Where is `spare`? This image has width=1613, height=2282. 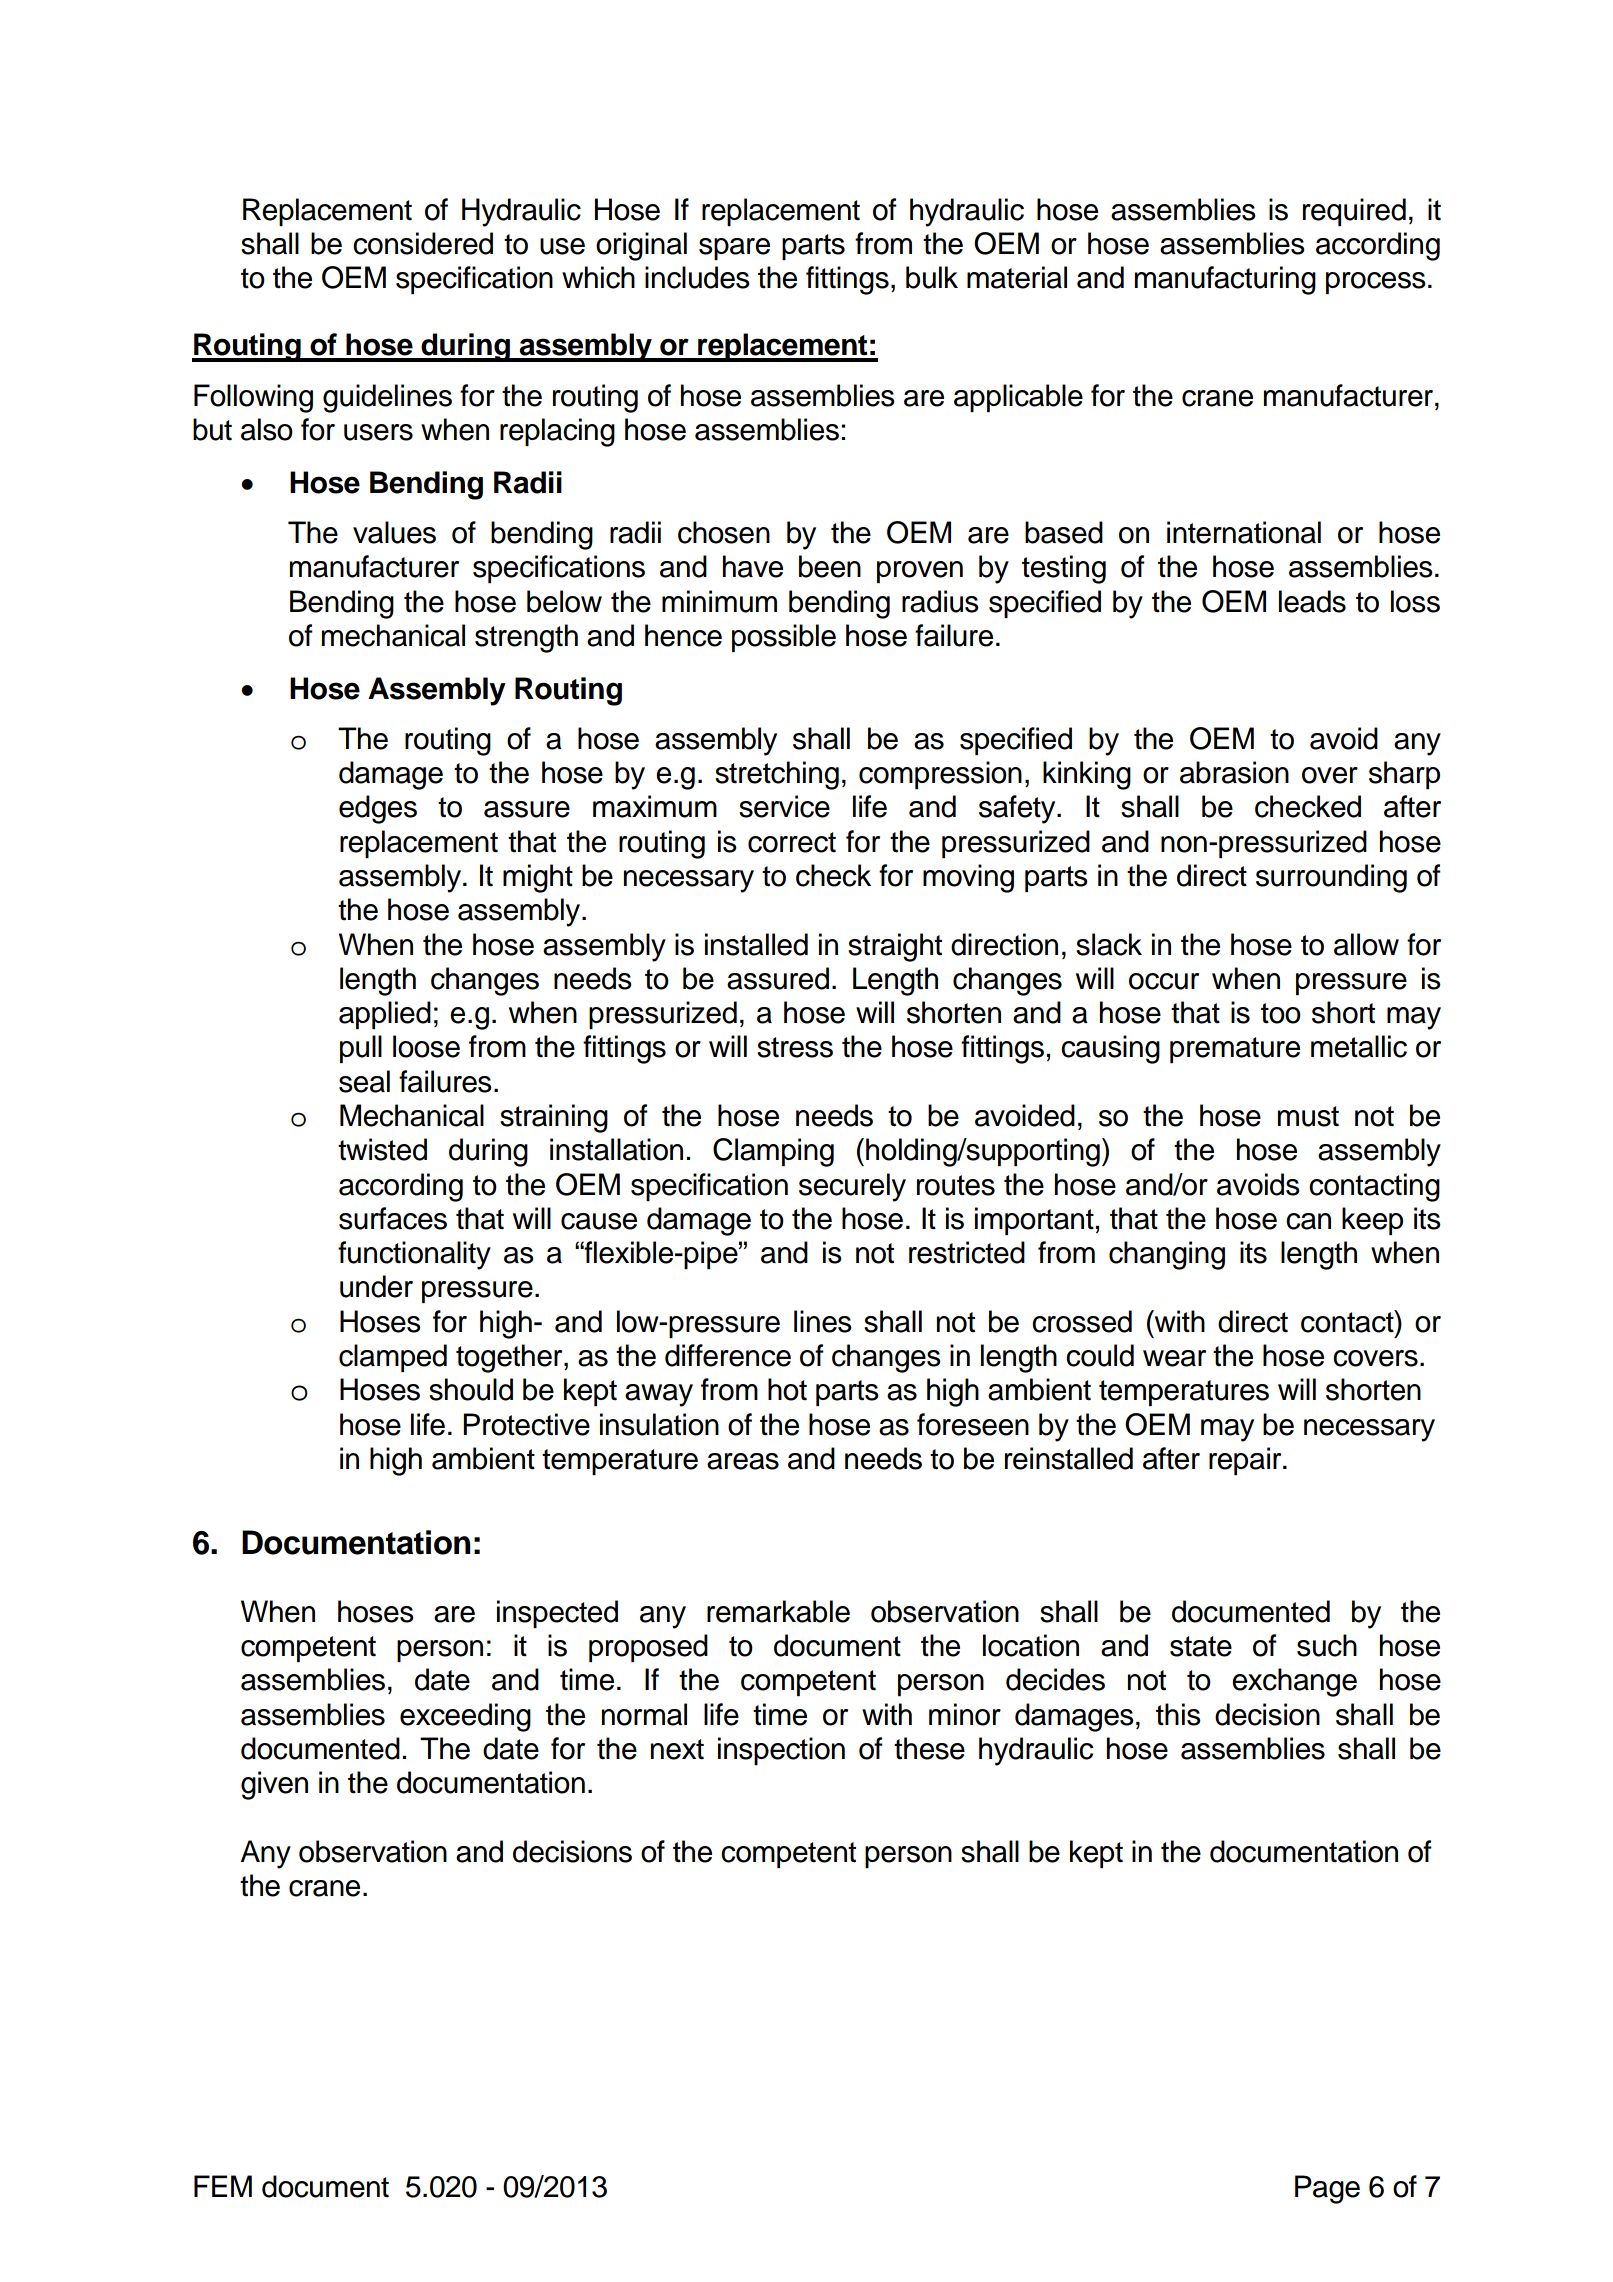
spare is located at coordinates (734, 249).
